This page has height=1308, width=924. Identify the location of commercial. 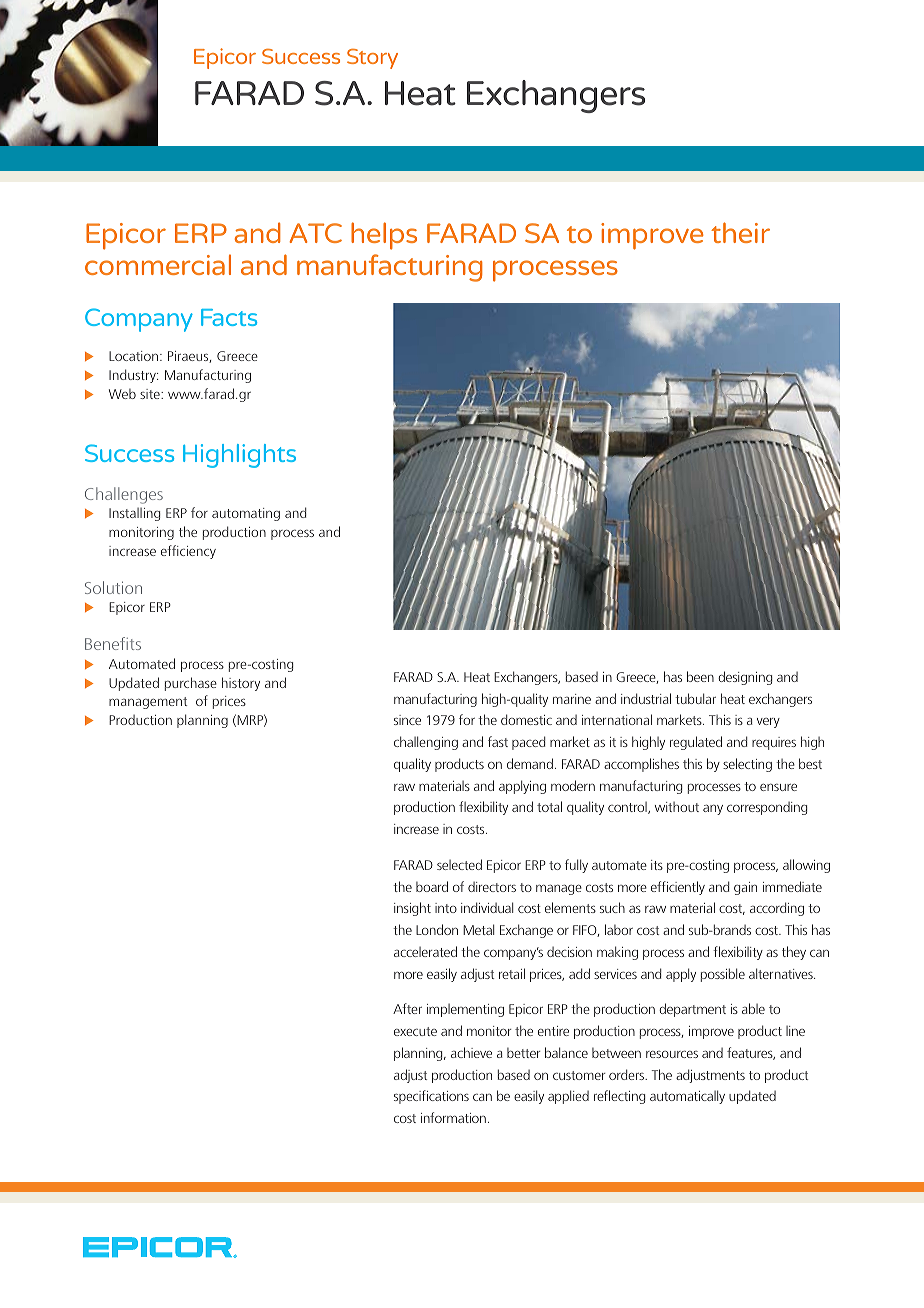
(158, 264).
